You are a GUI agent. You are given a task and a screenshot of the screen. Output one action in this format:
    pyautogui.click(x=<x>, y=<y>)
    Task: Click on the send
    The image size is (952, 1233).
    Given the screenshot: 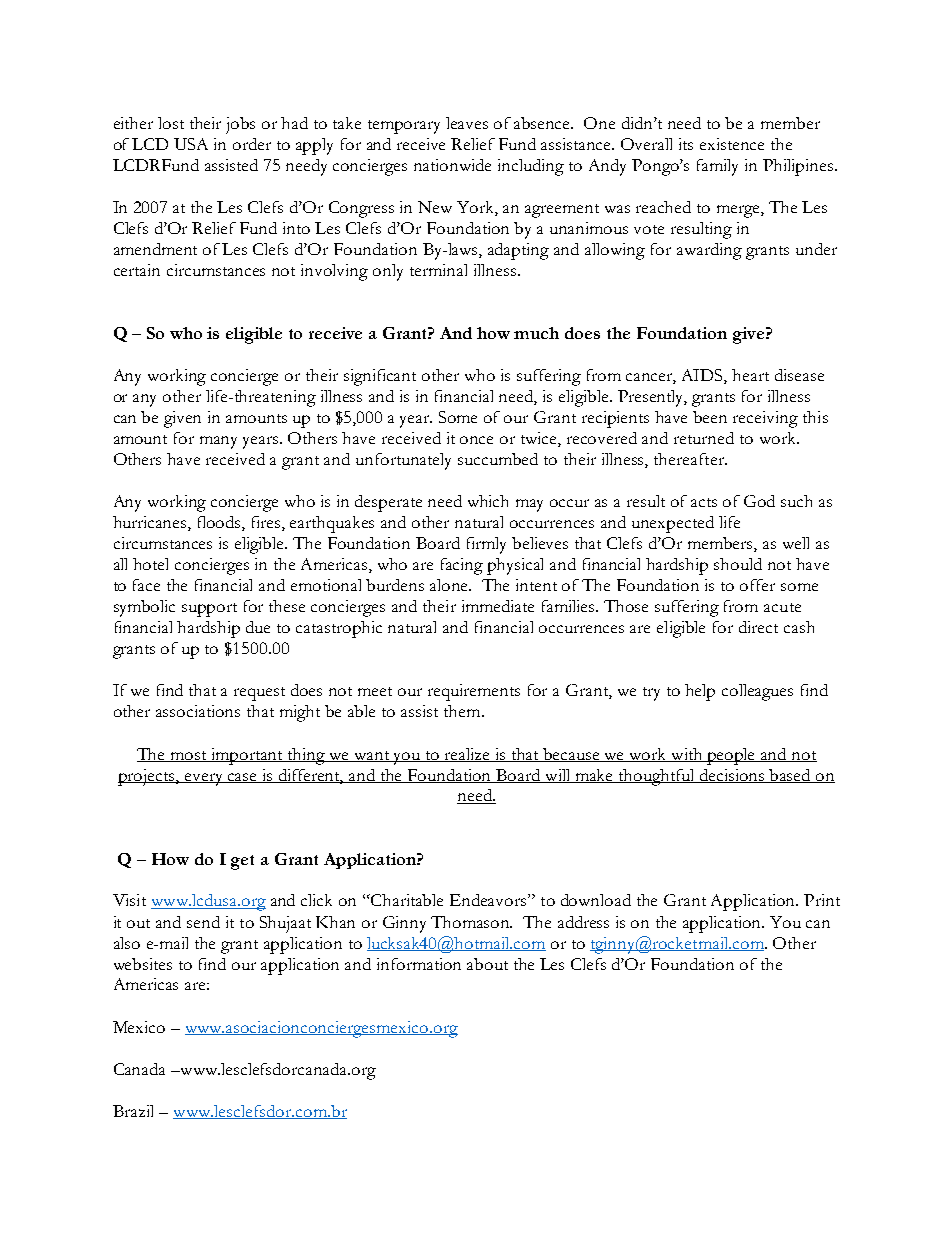 What is the action you would take?
    pyautogui.click(x=203, y=922)
